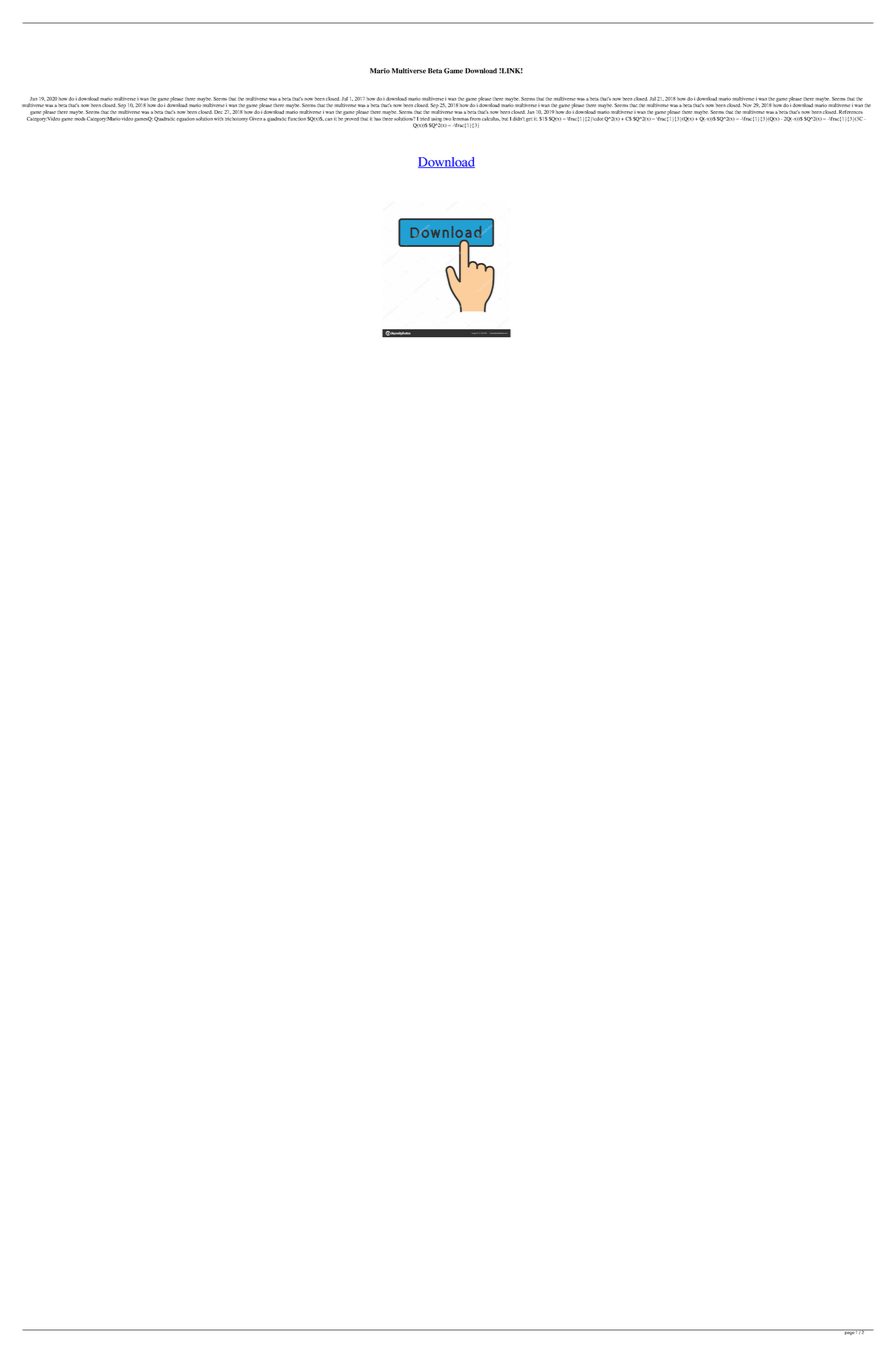 Image resolution: width=896 pixels, height=1345 pixels. Describe the element at coordinates (530, 112) in the screenshot. I see `Jan` at that location.
